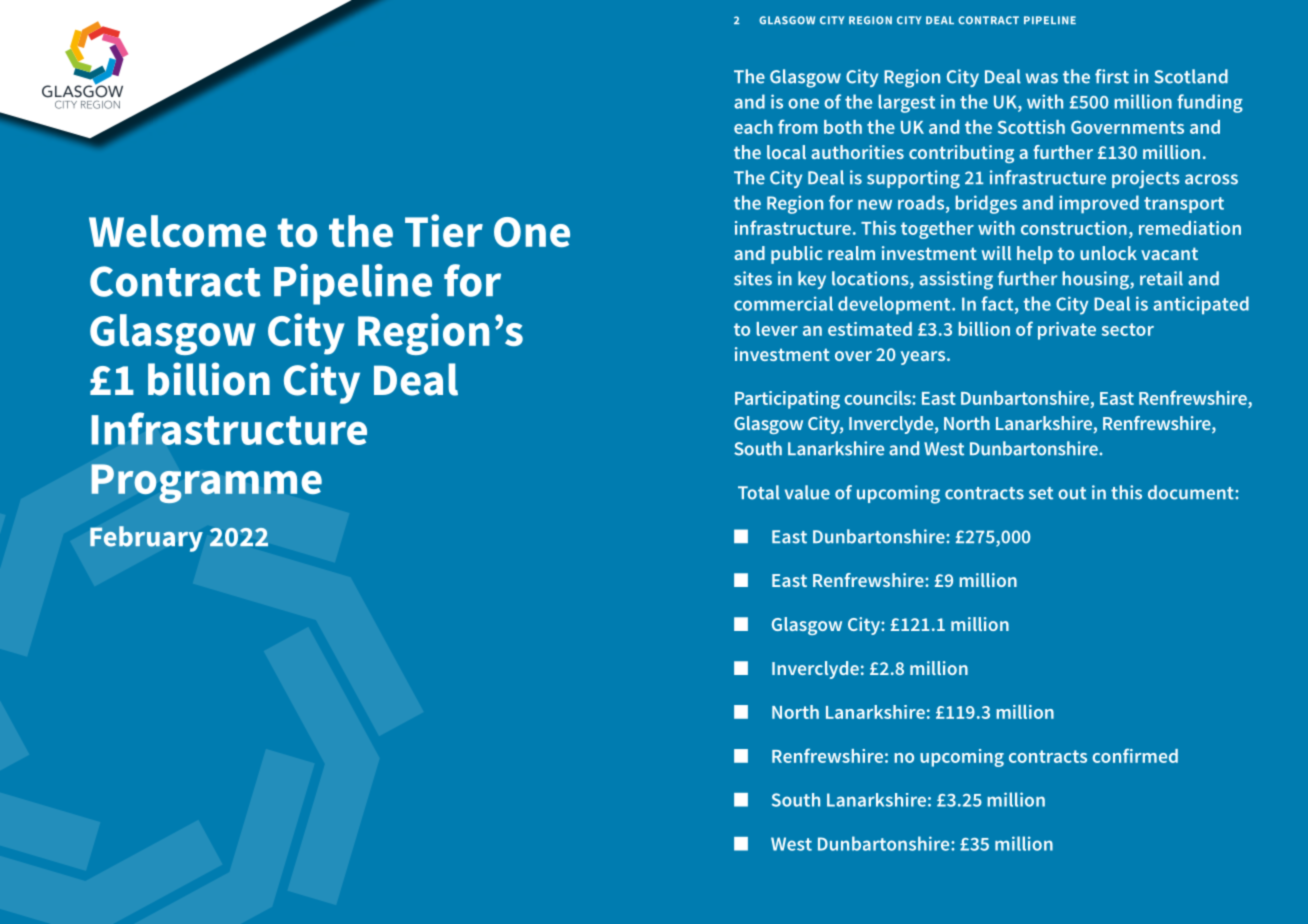  Describe the element at coordinates (753, 127) in the document. I see `each` at that location.
